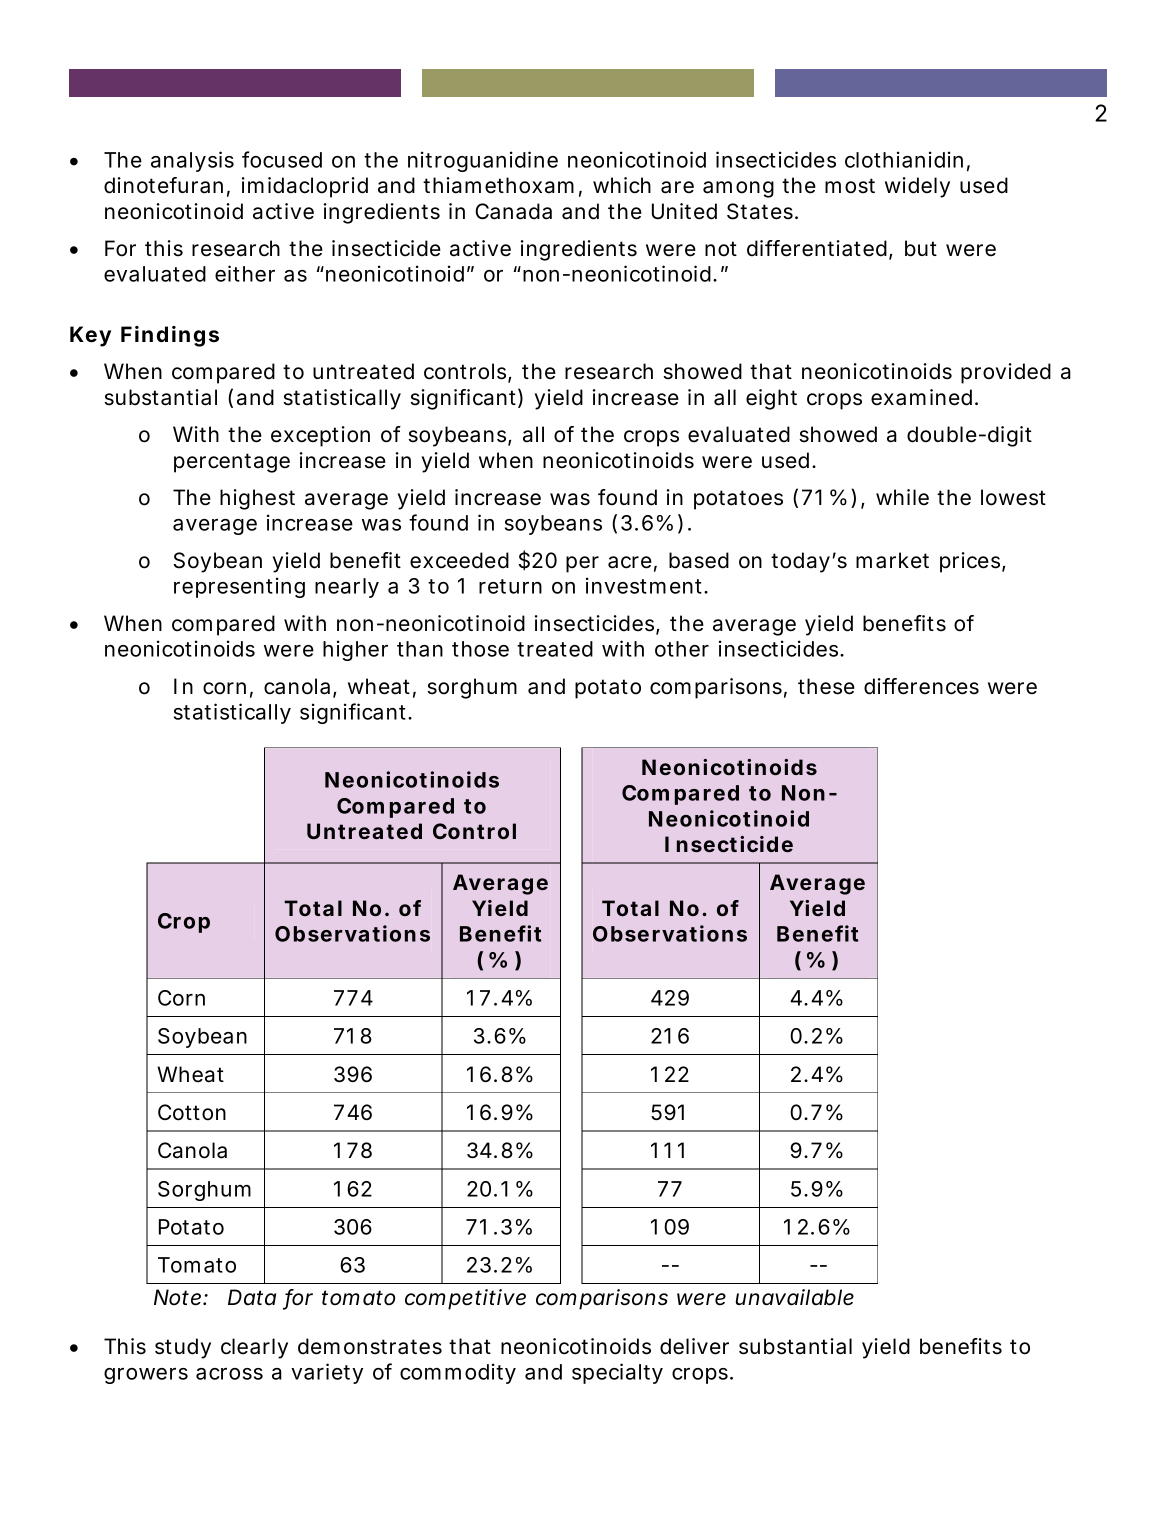 This page has width=1176, height=1522. I want to click on study, so click(183, 1348).
